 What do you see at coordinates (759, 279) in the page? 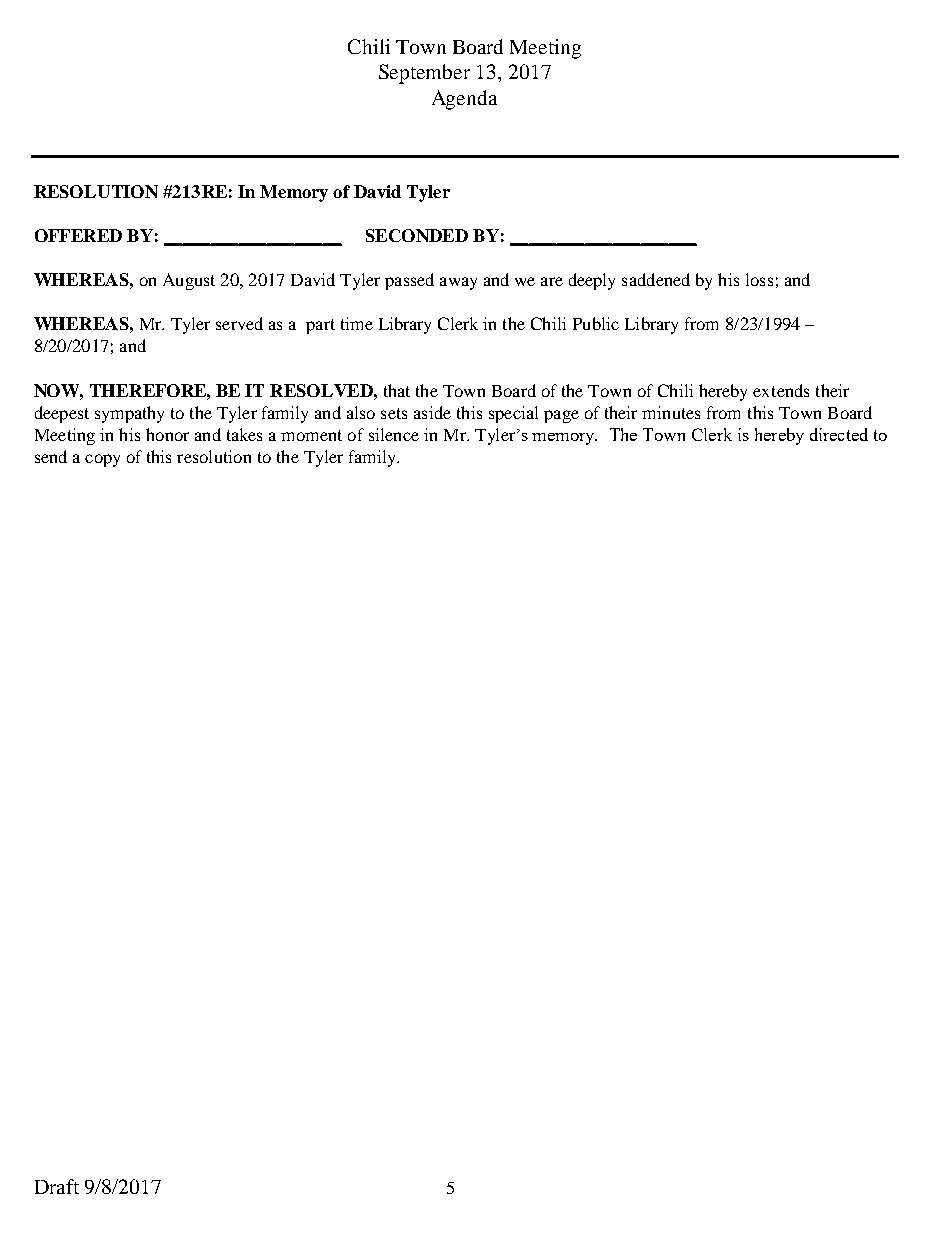
I see `loss` at bounding box center [759, 279].
